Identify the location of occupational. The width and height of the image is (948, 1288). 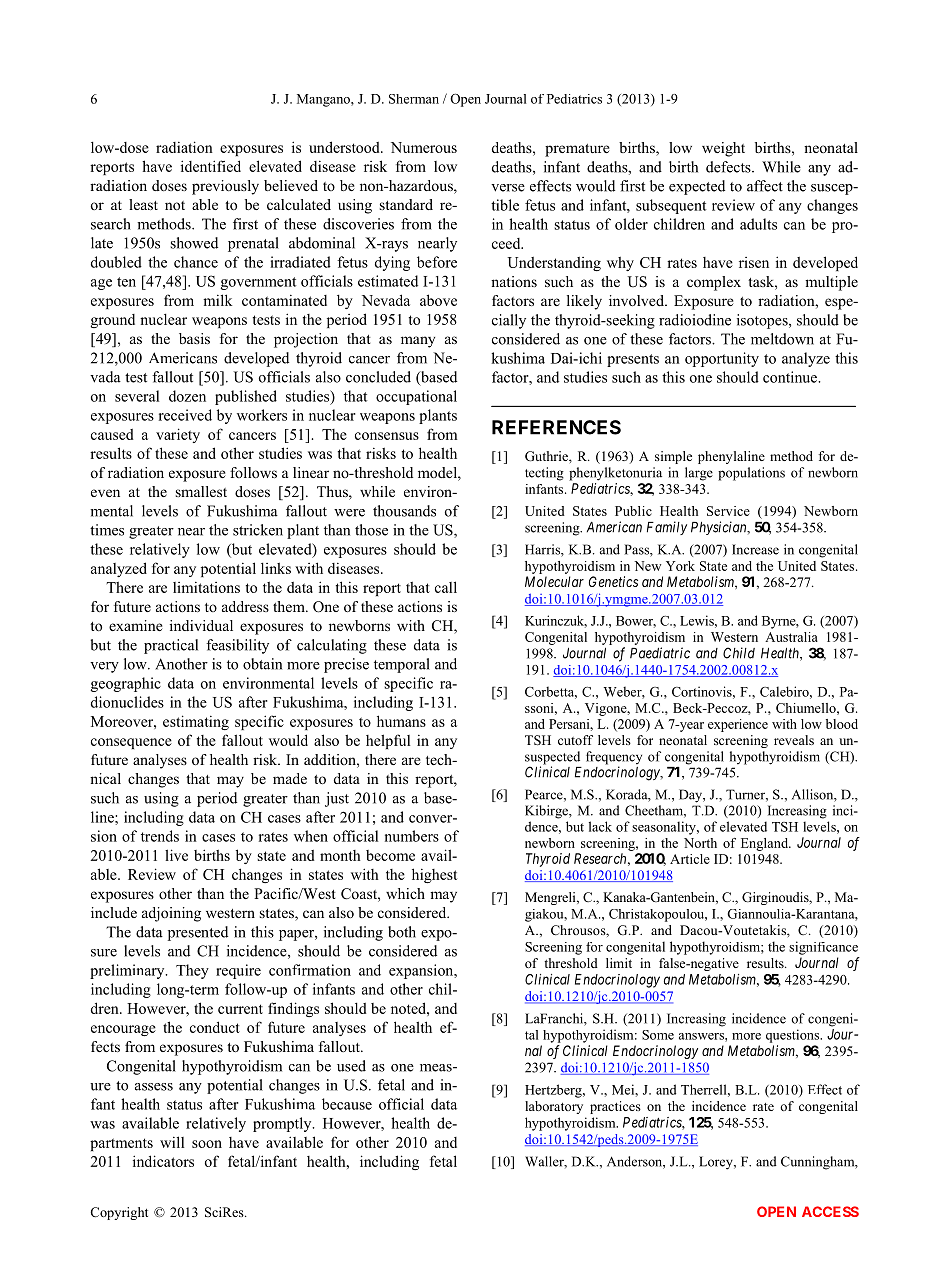
(416, 397).
